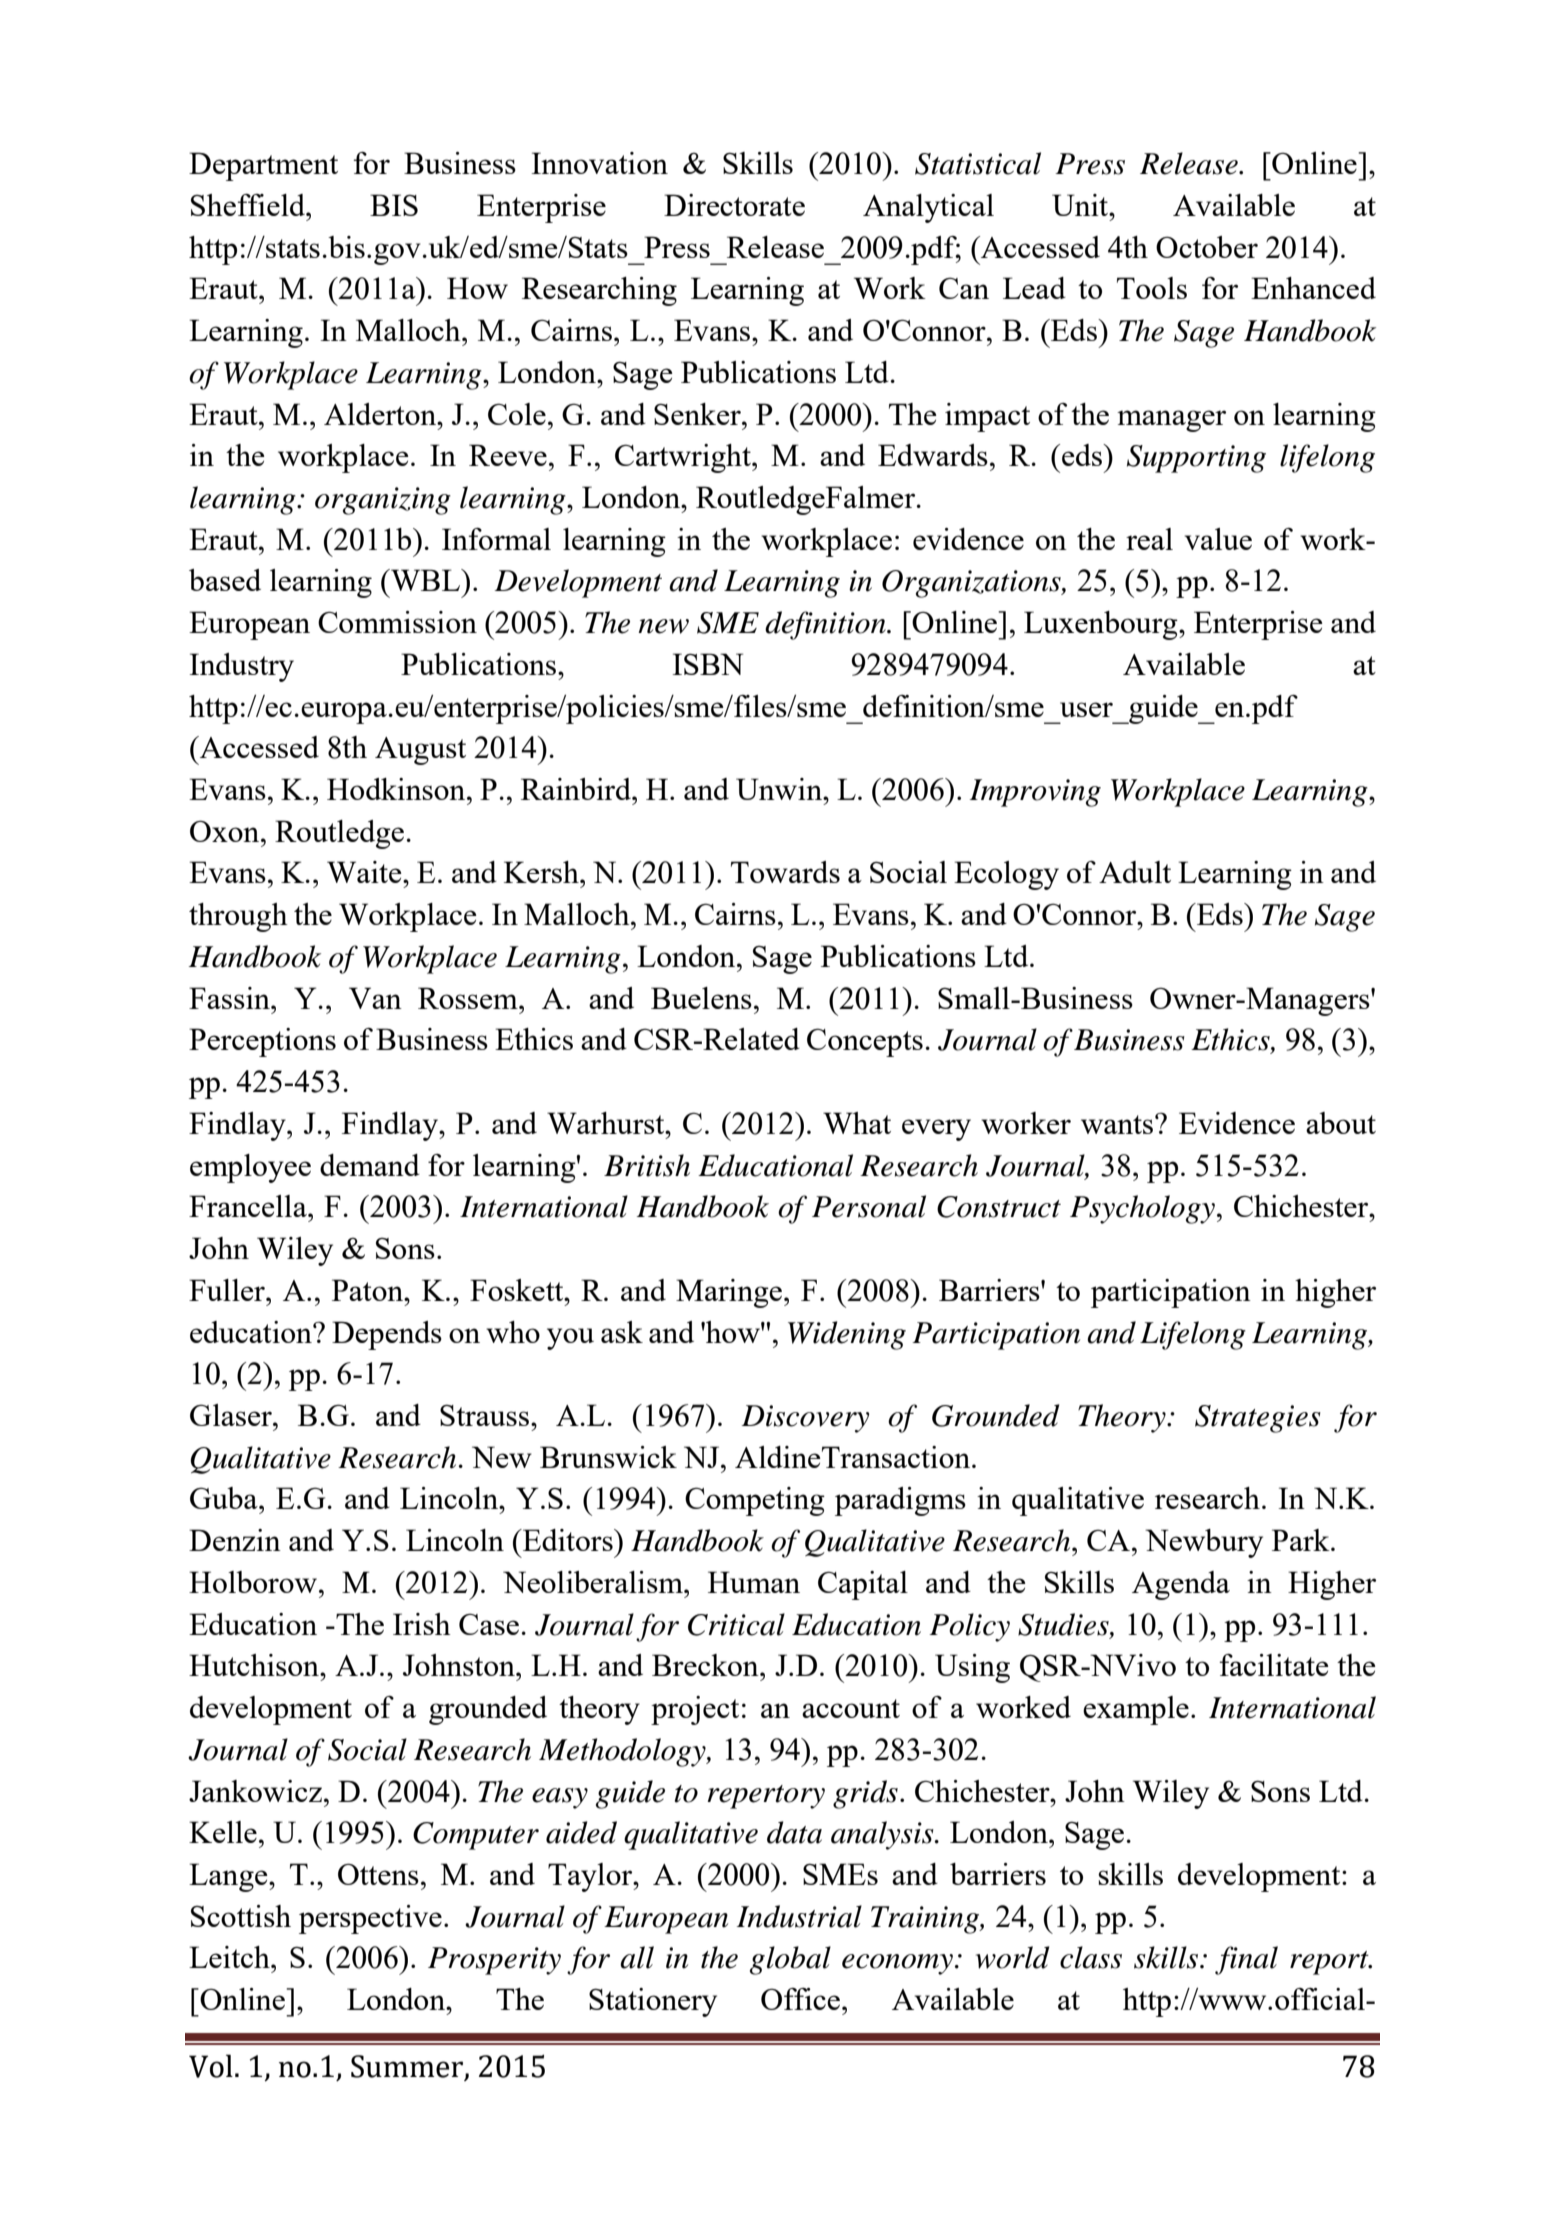 The height and width of the page is (2214, 1565). What do you see at coordinates (1135, 872) in the page?
I see `Adult` at bounding box center [1135, 872].
